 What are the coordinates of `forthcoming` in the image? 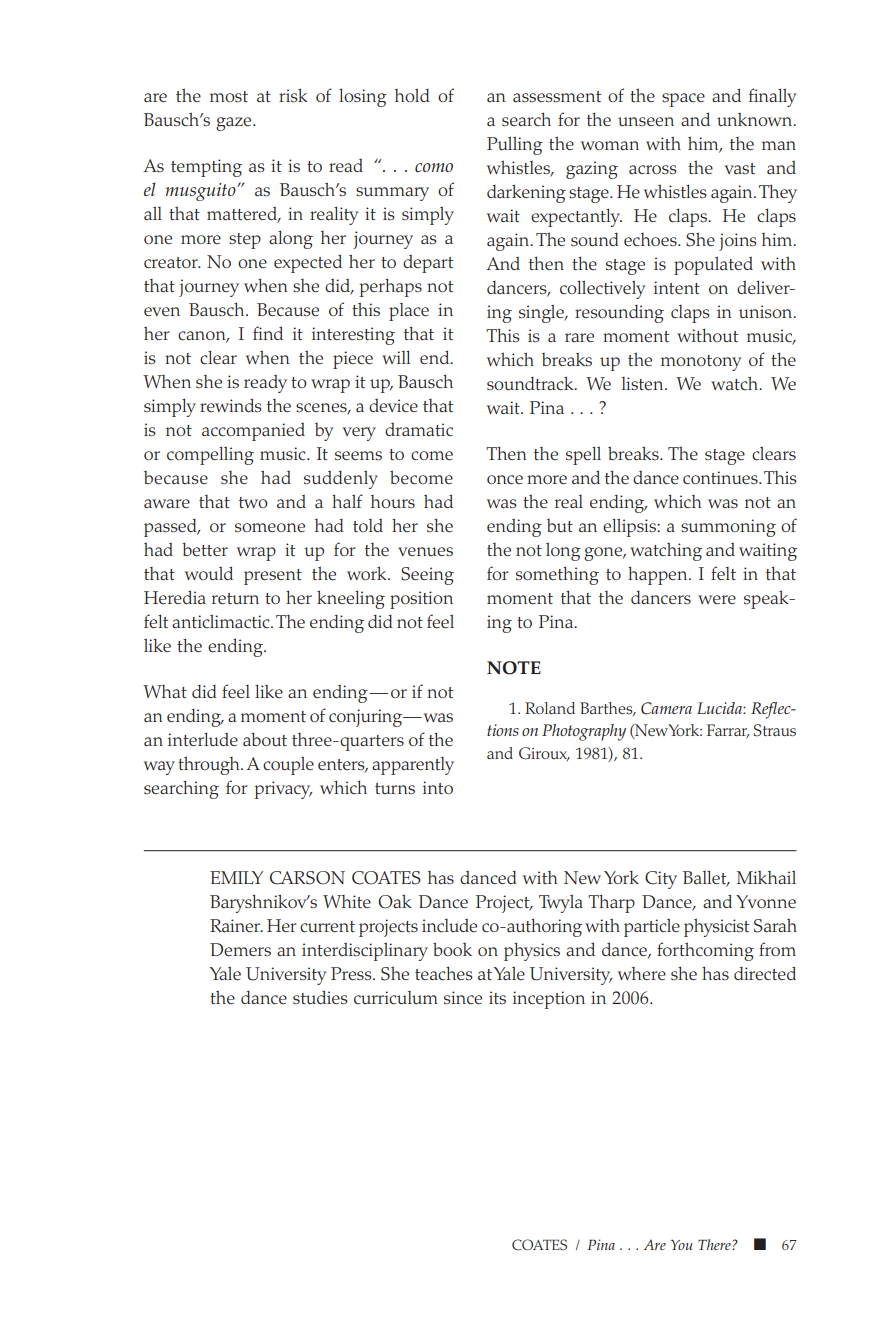 It's located at (705, 951).
